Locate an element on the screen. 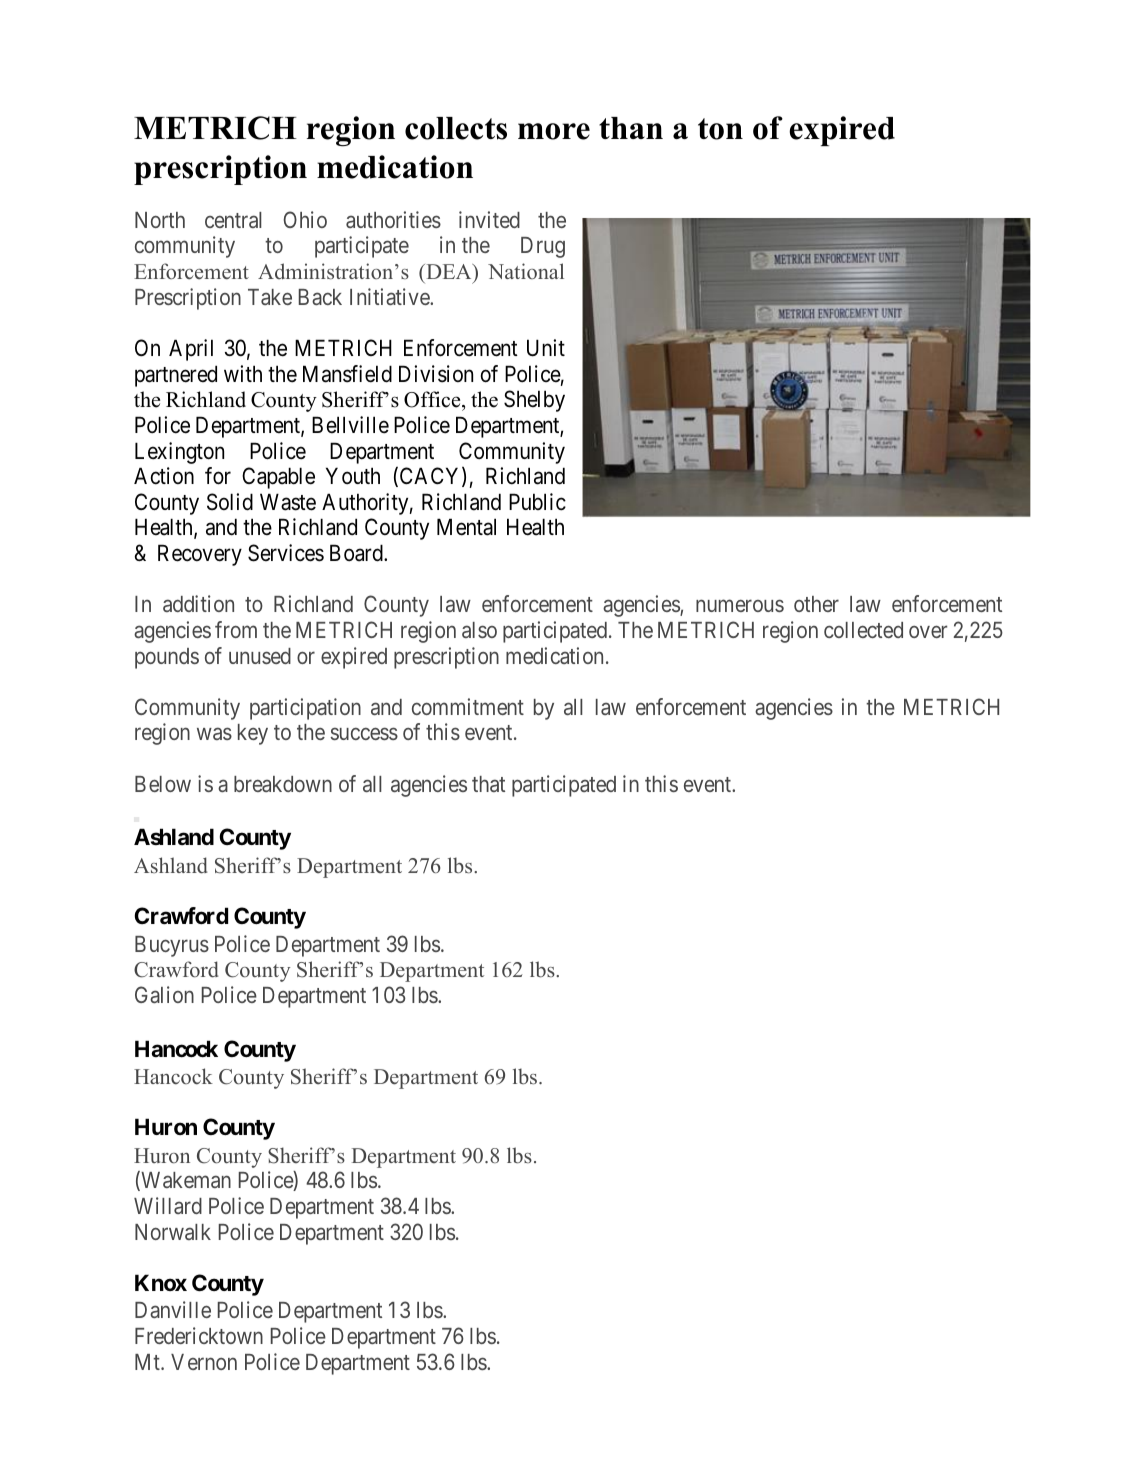  more is located at coordinates (554, 131).
